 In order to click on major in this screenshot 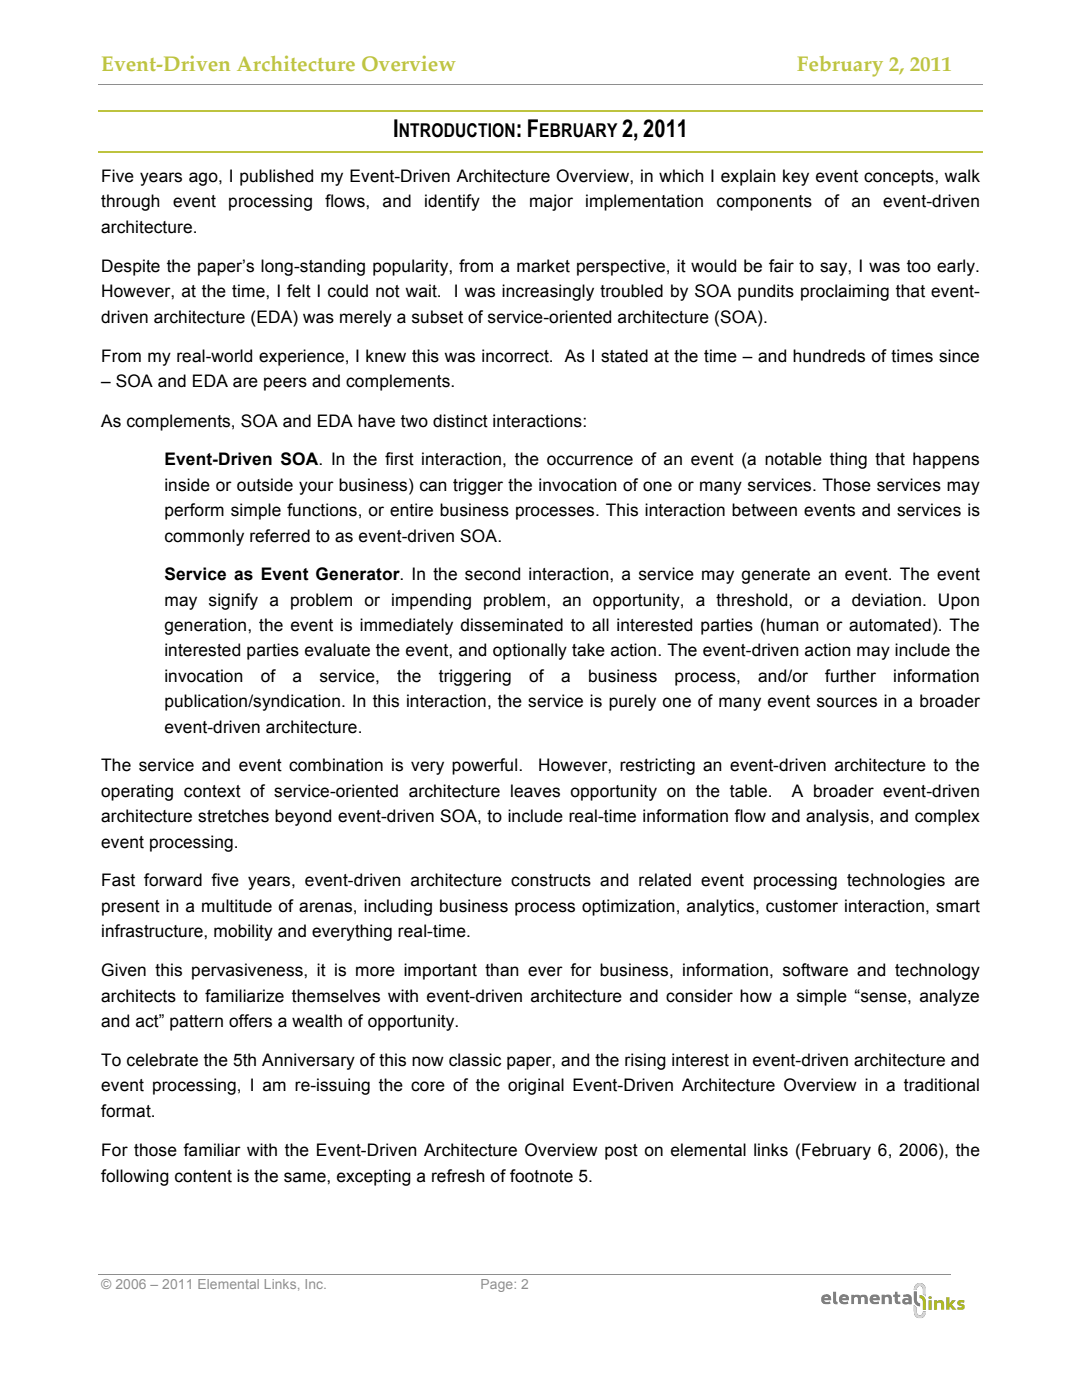, I will do `click(551, 202)`.
